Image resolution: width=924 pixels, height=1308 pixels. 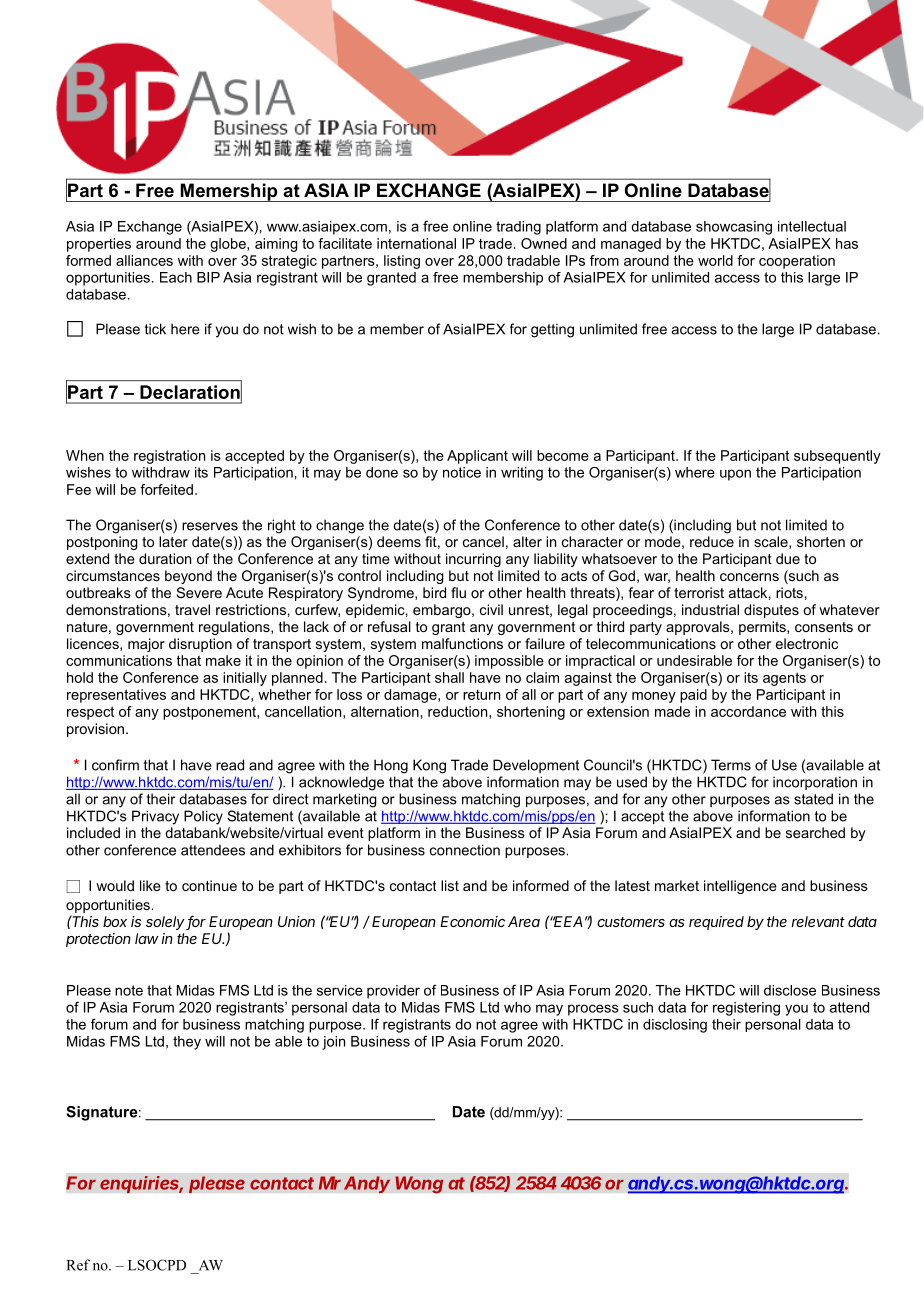 I want to click on disputes, so click(x=771, y=611).
